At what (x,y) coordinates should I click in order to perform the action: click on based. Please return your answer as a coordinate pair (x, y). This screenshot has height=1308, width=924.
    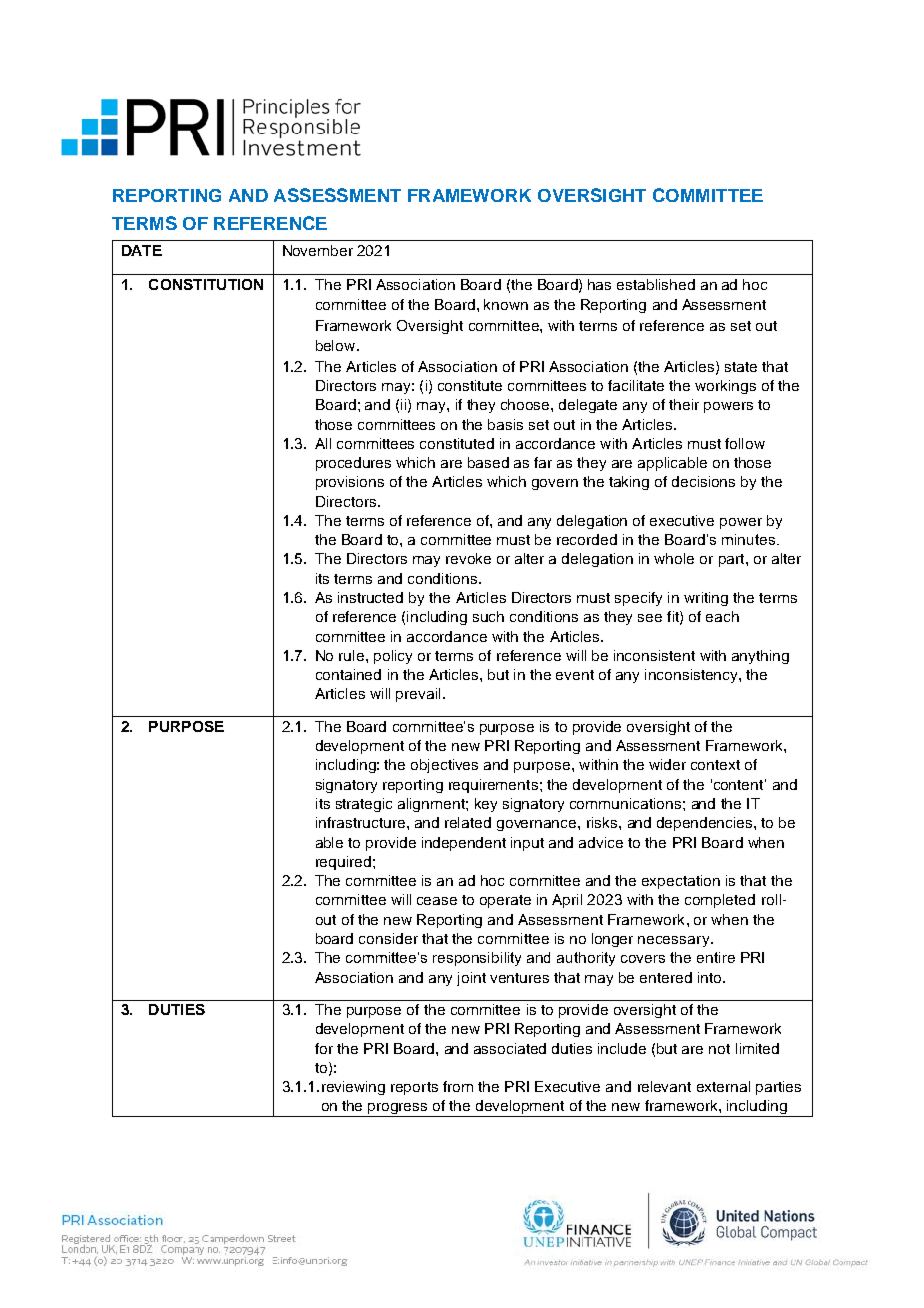
    Looking at the image, I should click on (488, 462).
